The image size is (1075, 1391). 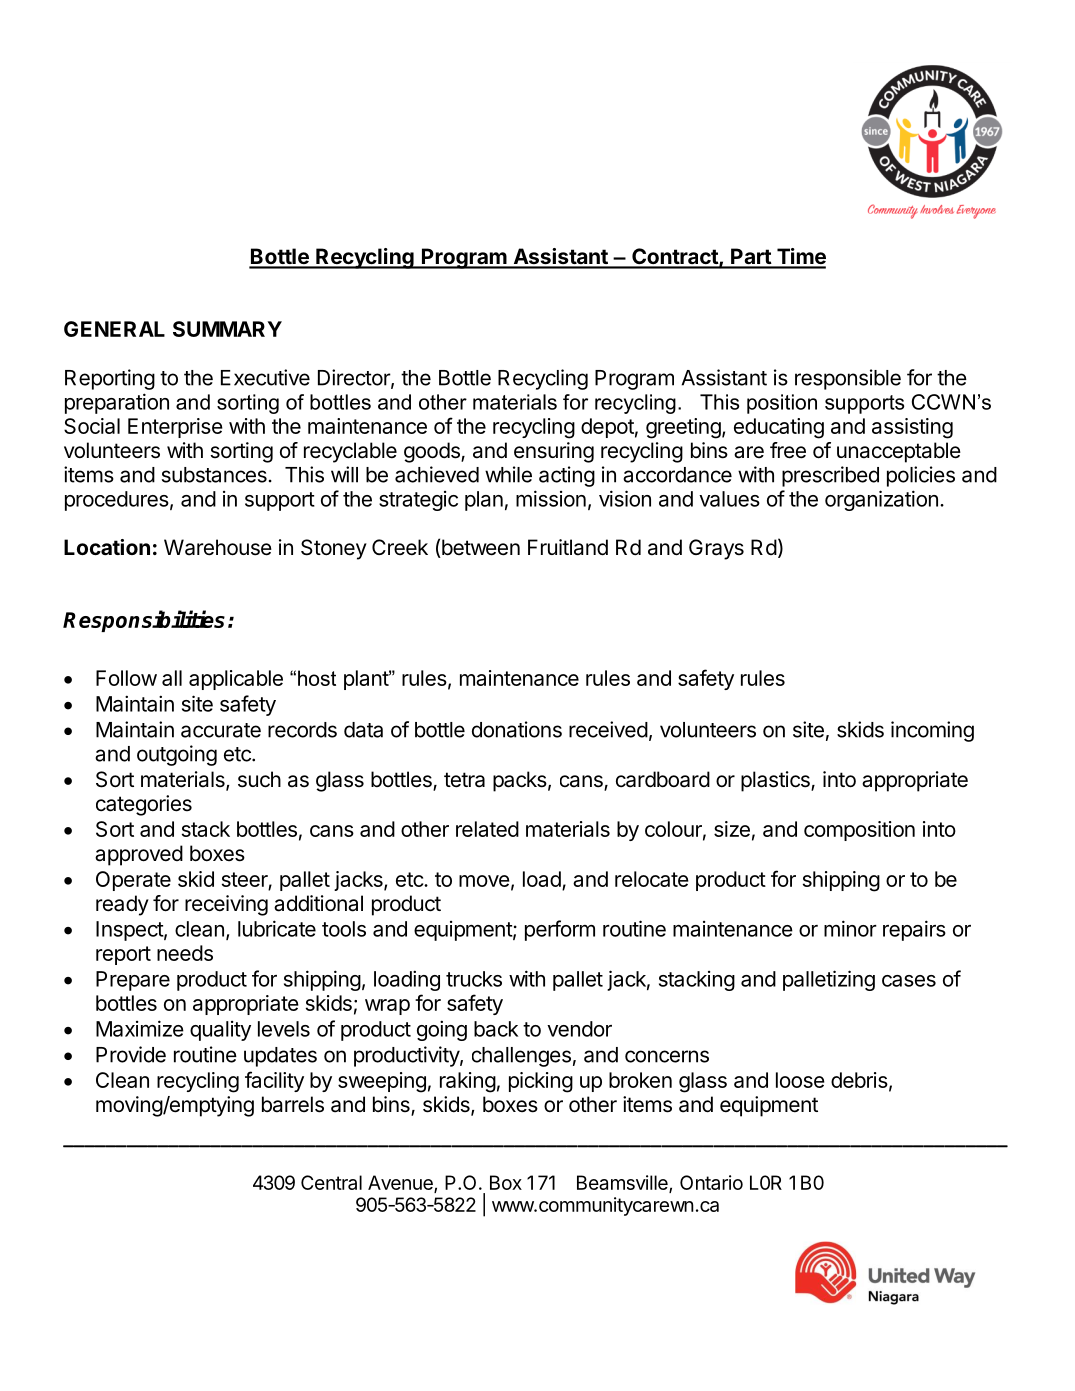 I want to click on plastics, so click(x=776, y=781).
